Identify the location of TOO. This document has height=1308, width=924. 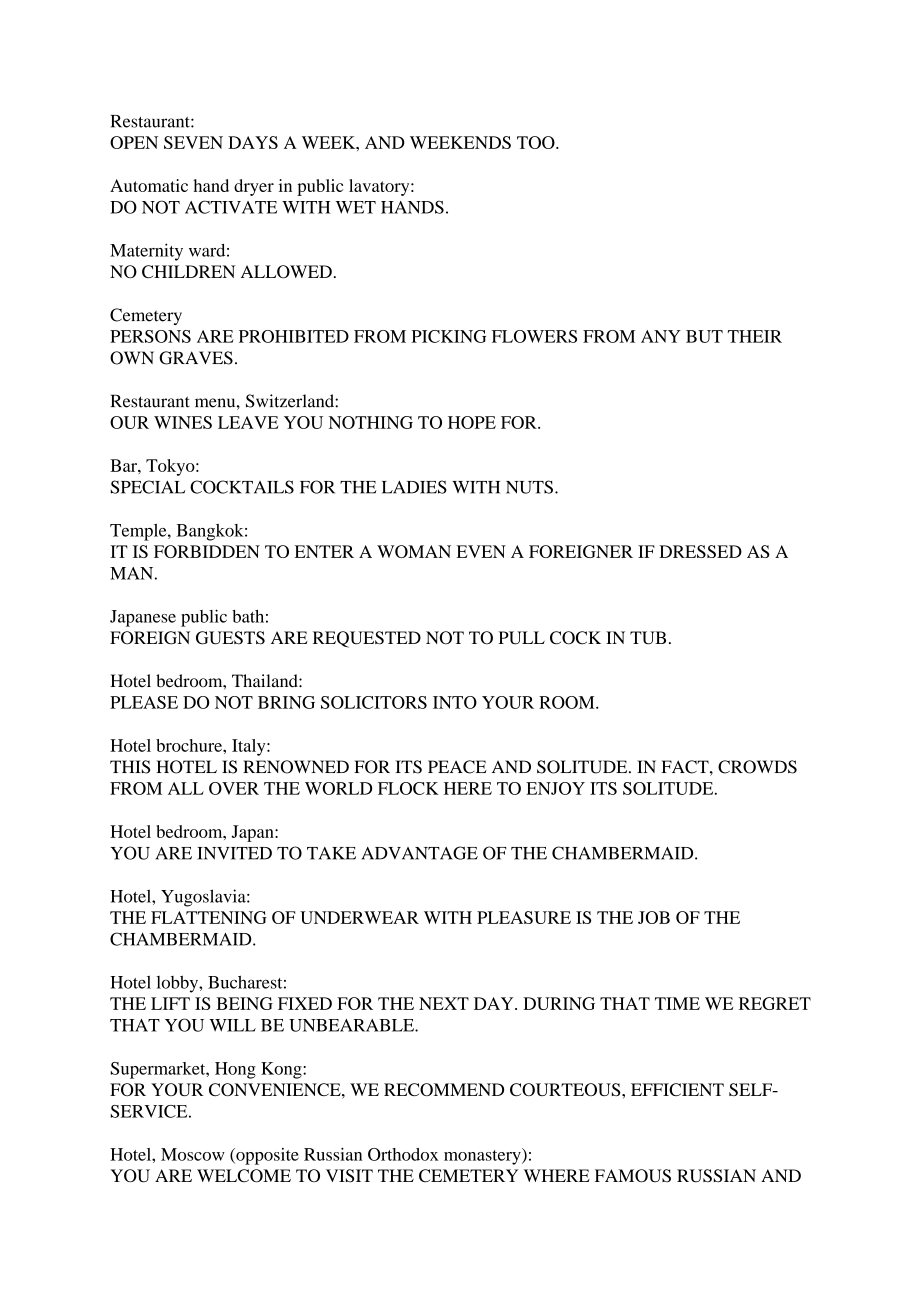
(537, 142).
